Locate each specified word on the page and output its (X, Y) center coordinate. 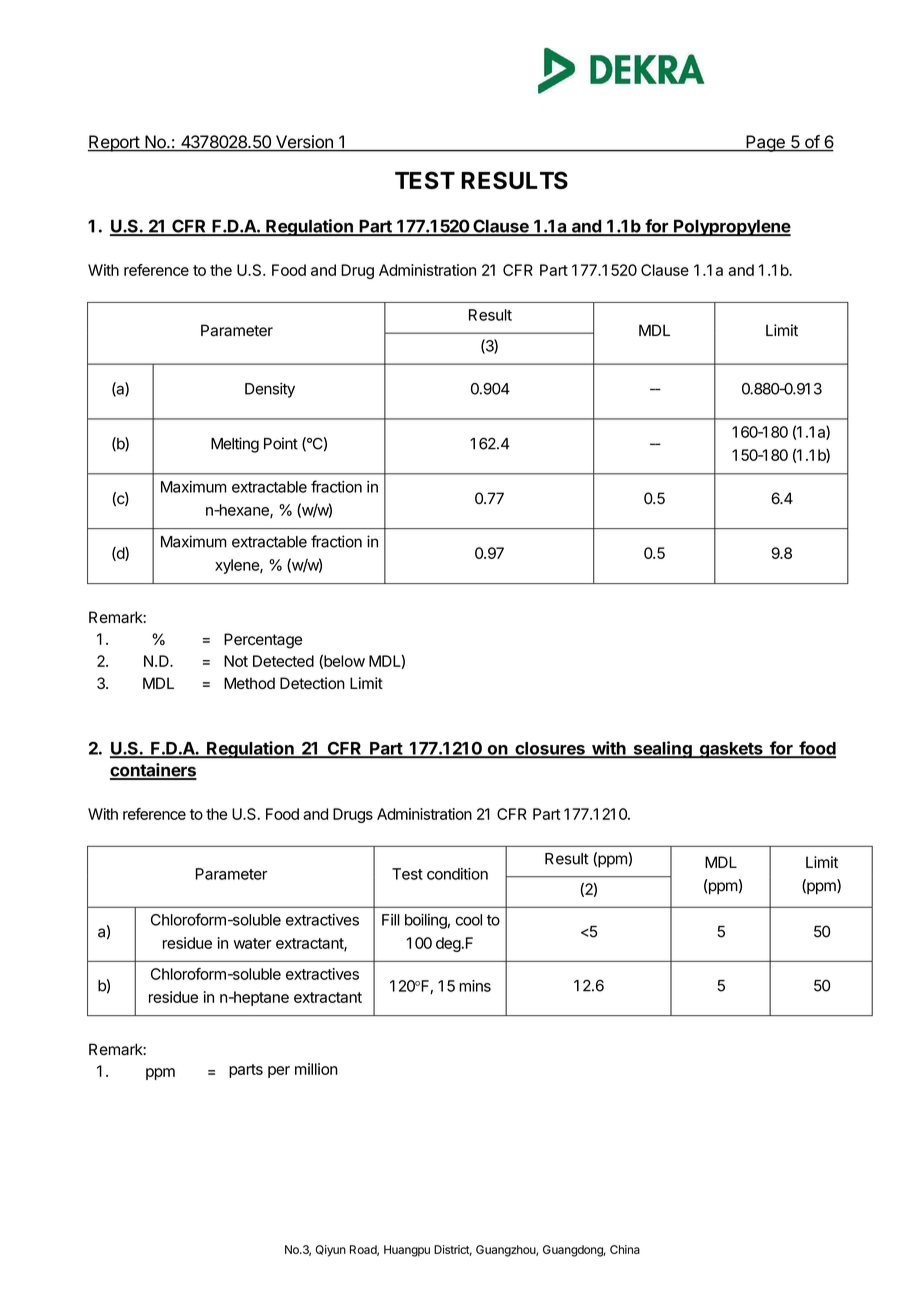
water (253, 943)
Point (281, 443)
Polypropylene (731, 227)
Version (304, 143)
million (316, 1069)
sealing (662, 750)
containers (153, 771)
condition (457, 874)
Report (114, 143)
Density (270, 390)
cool (469, 920)
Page (765, 143)
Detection (312, 683)
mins (475, 986)
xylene (238, 566)
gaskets (731, 750)
